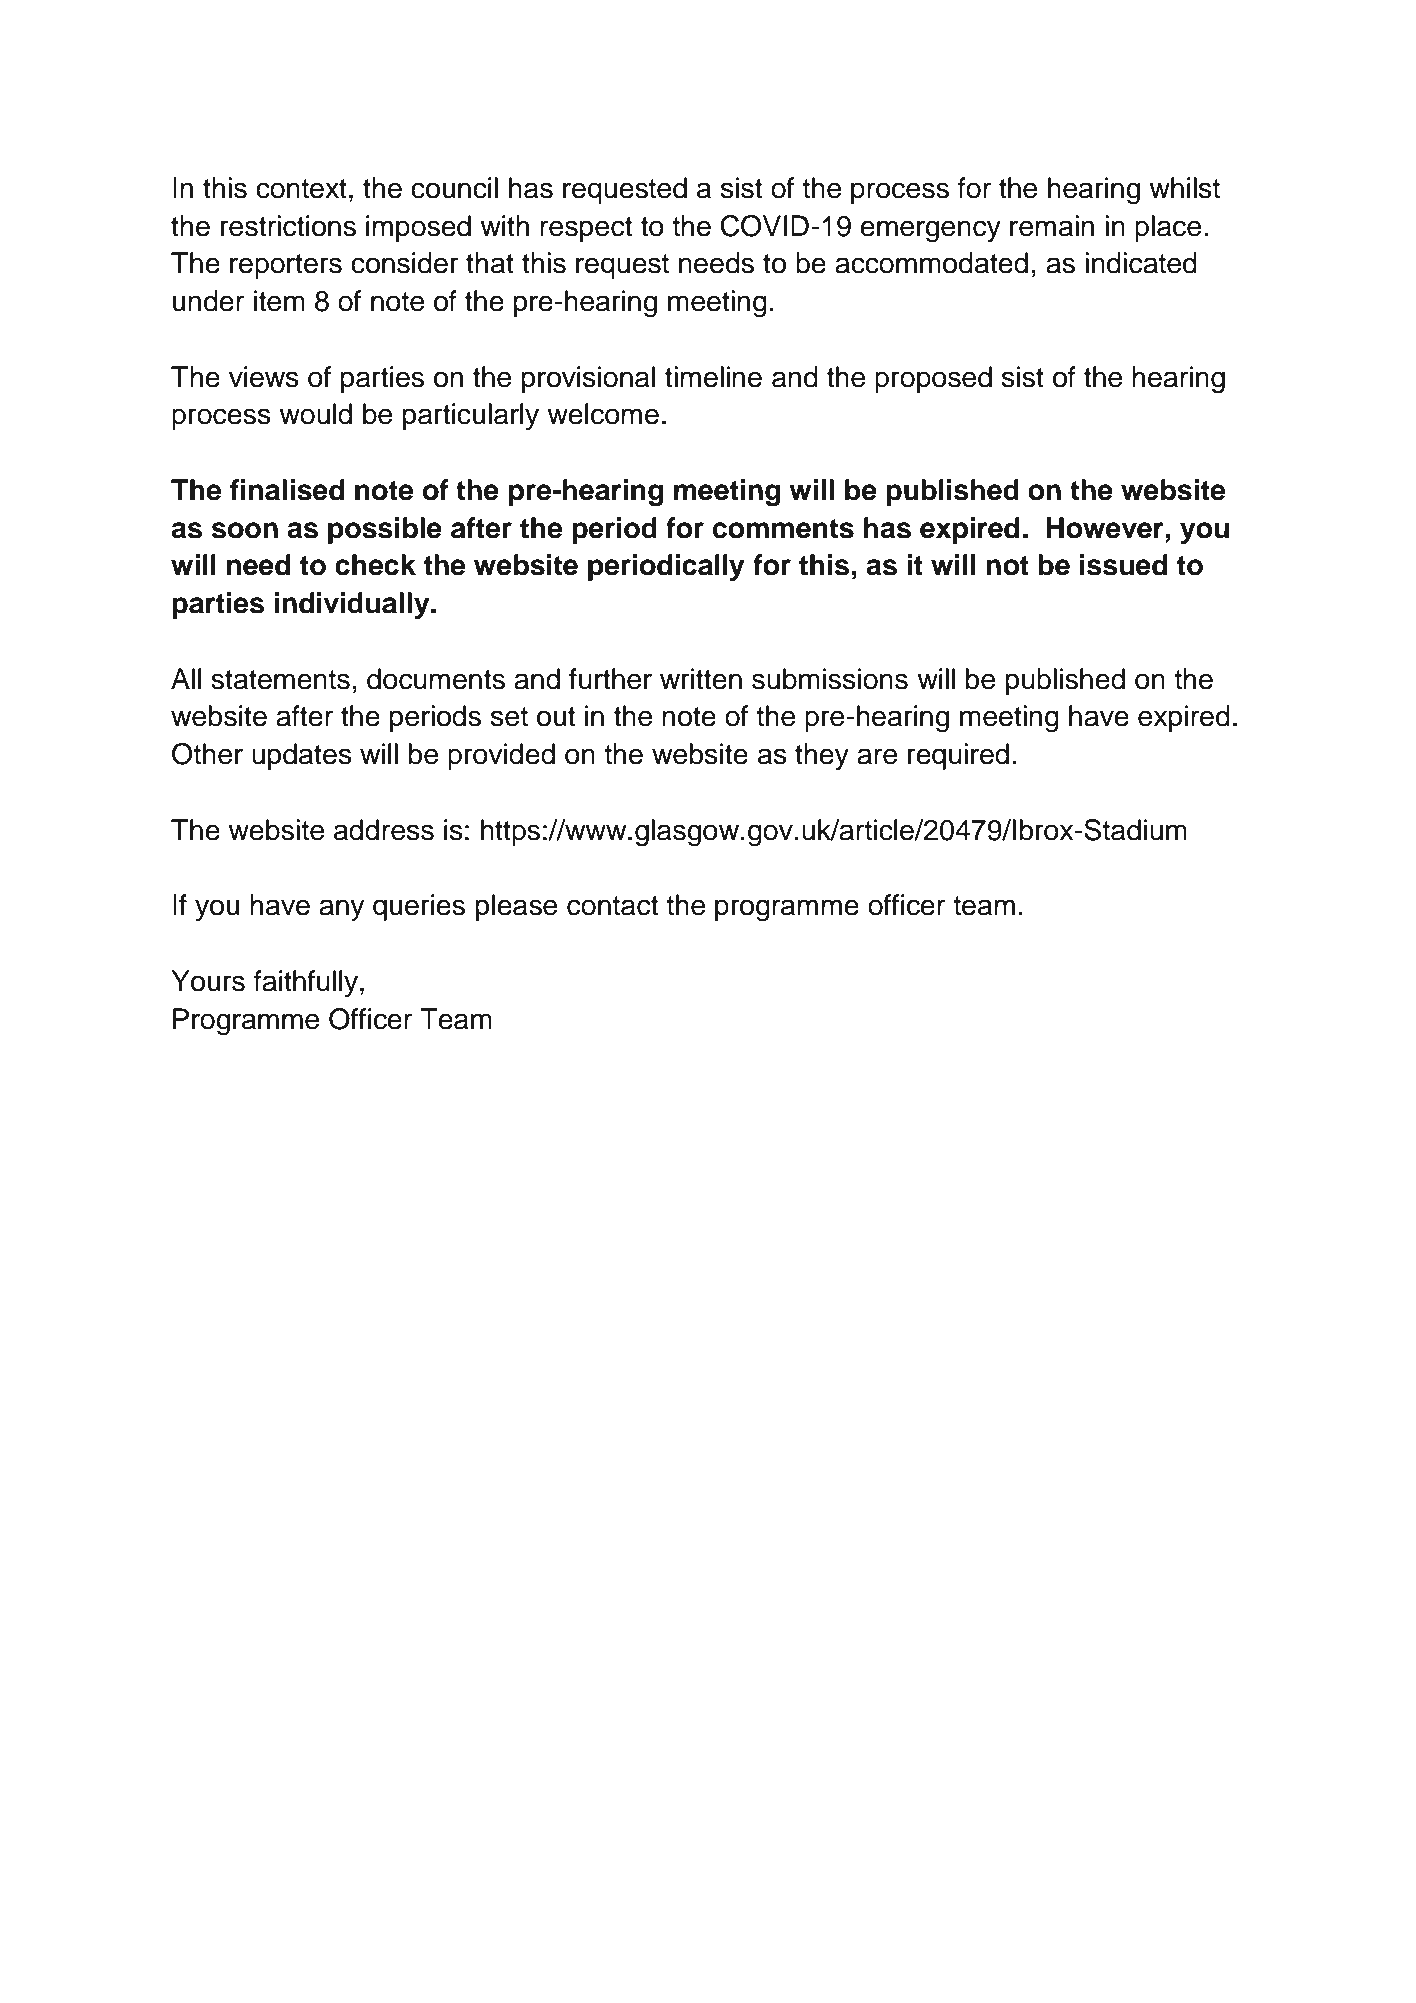  I want to click on remain, so click(1052, 226).
